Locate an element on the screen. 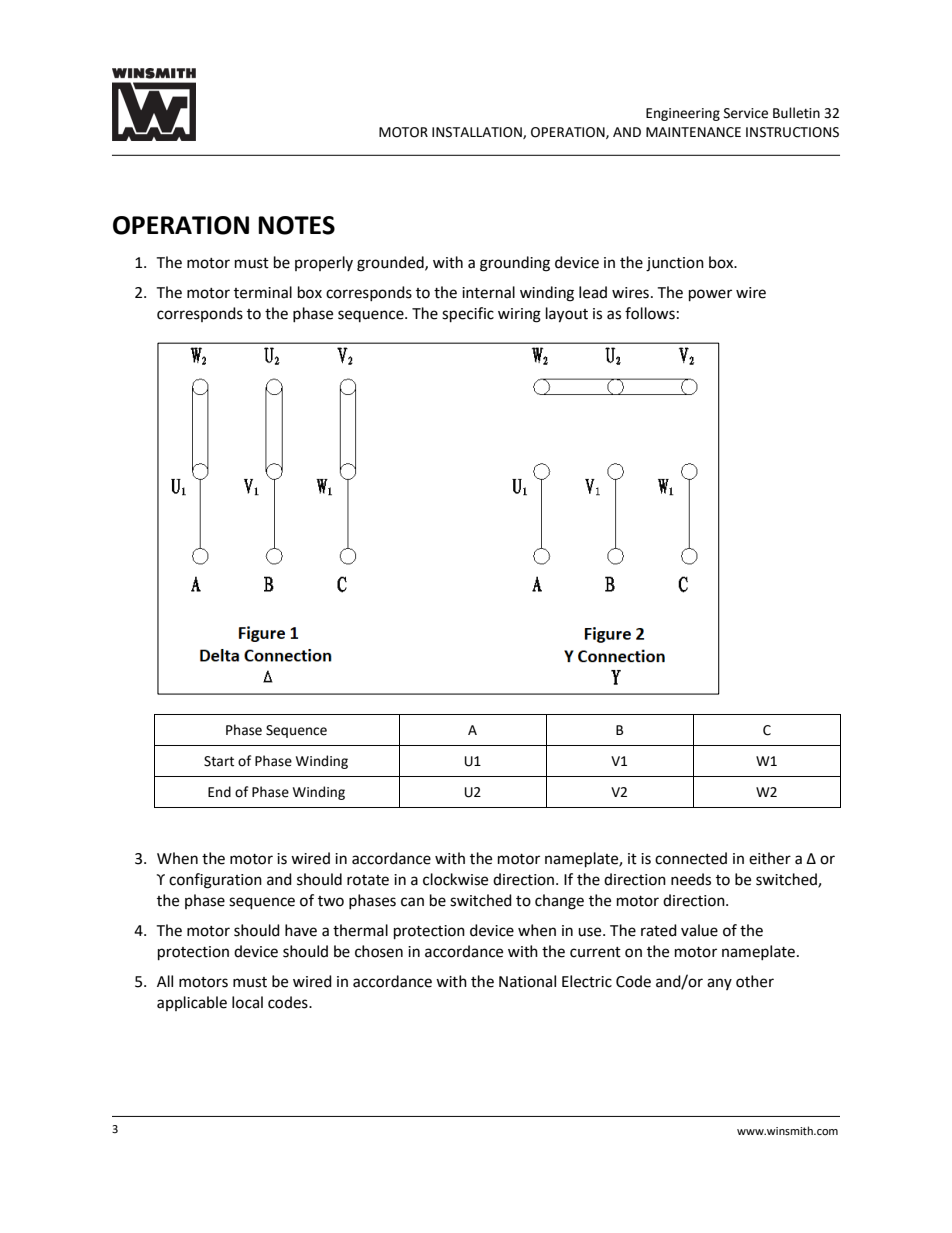 The width and height of the screenshot is (952, 1233). wiring is located at coordinates (519, 315).
